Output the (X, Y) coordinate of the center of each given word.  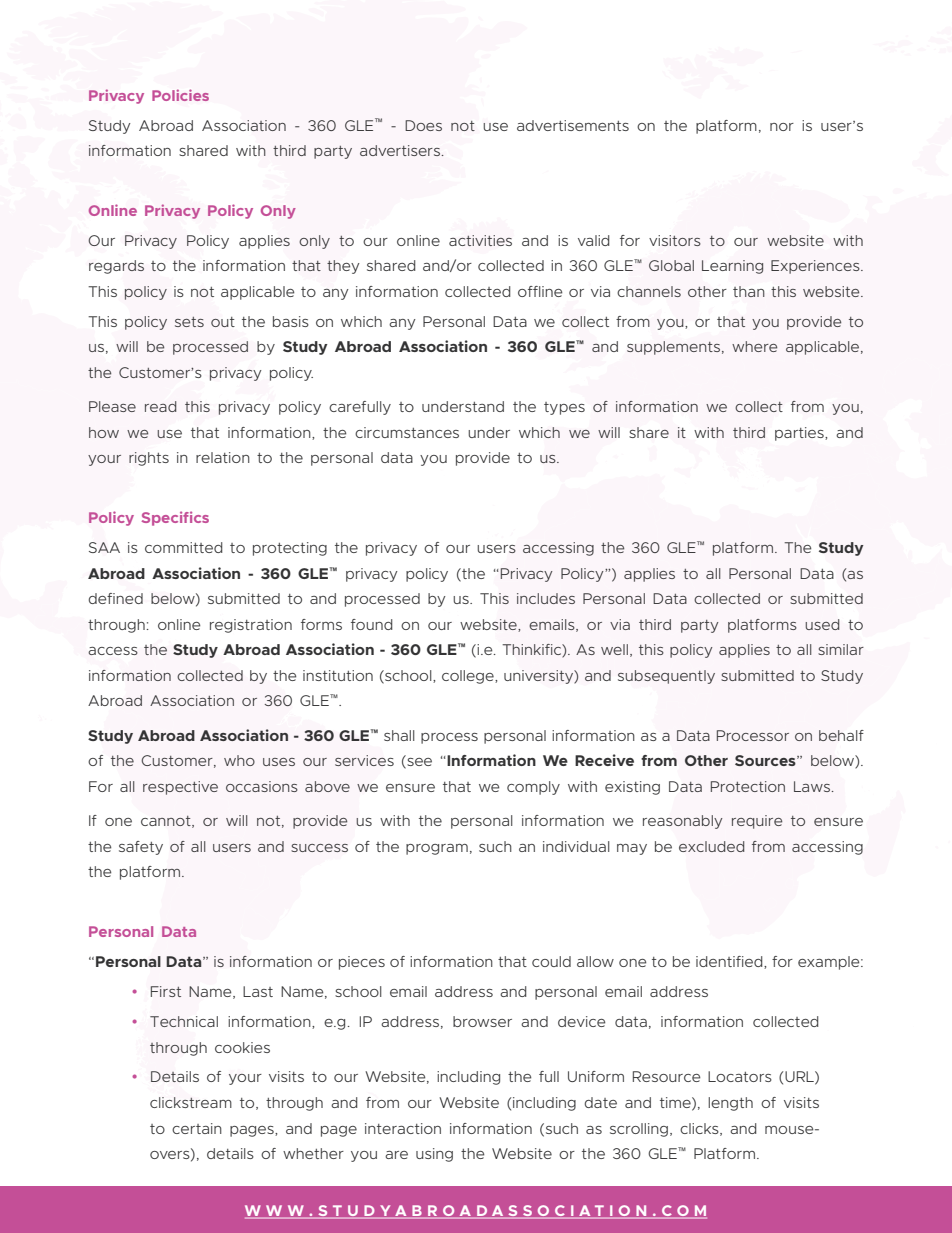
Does (423, 125)
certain (197, 1128)
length (730, 1104)
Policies (180, 95)
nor (782, 127)
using (434, 1155)
